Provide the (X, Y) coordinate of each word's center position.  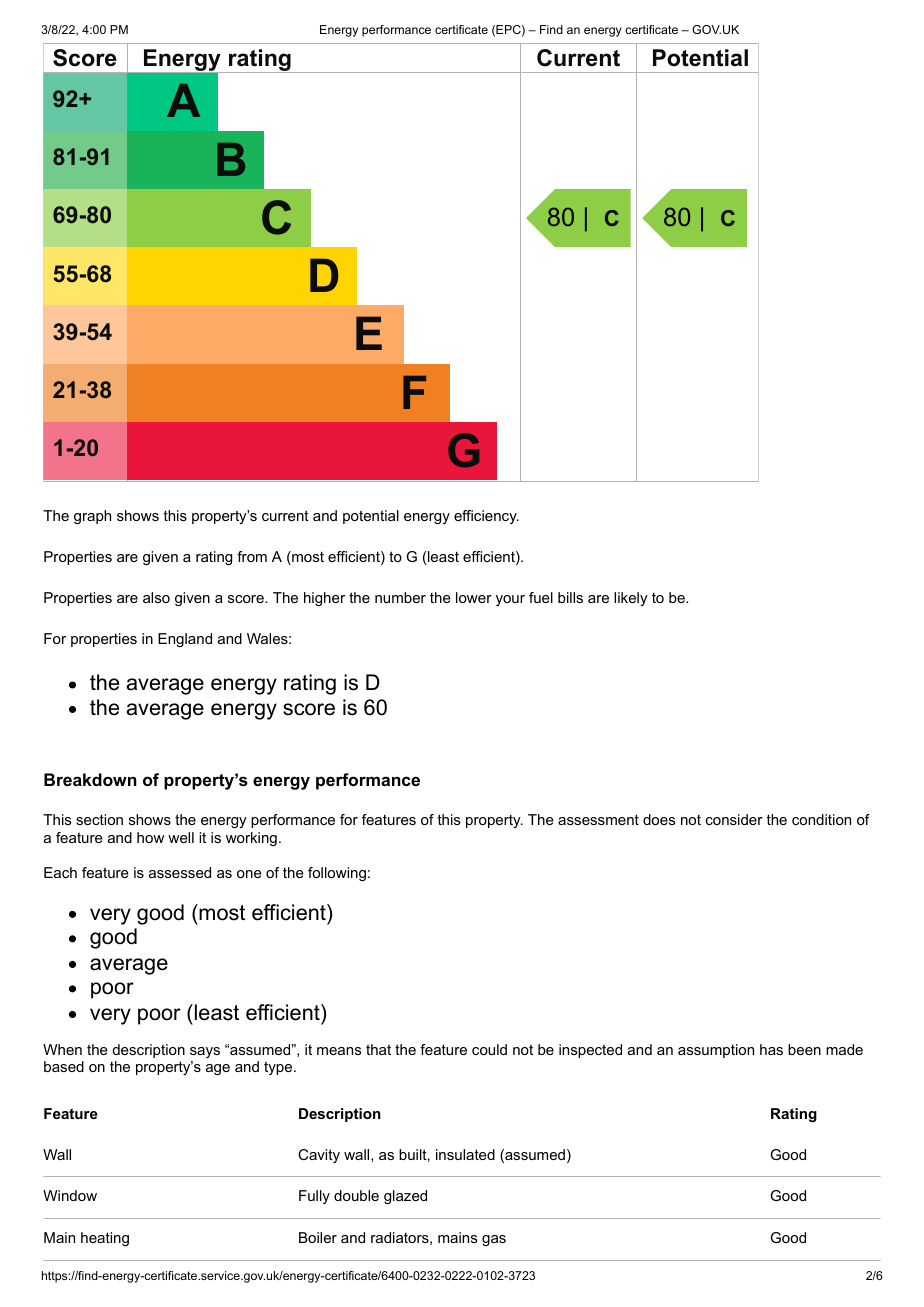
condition (821, 819)
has (771, 1049)
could (489, 1049)
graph (92, 517)
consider (734, 819)
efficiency (486, 517)
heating (105, 1239)
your (510, 600)
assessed (180, 872)
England (185, 640)
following (337, 874)
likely (631, 599)
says (205, 1052)
